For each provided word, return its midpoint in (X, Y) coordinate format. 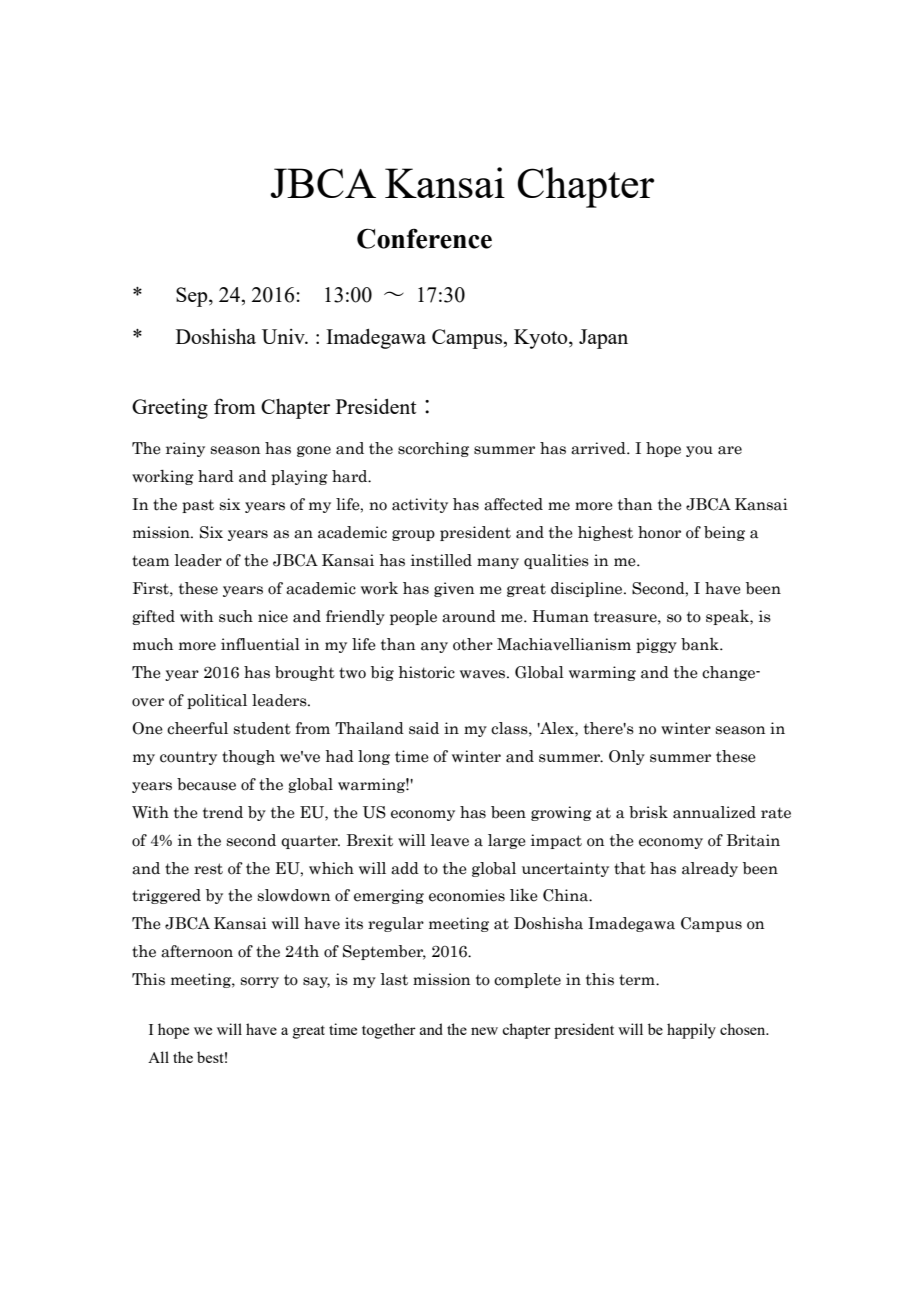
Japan (603, 339)
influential (260, 644)
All (158, 1057)
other (473, 644)
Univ (284, 336)
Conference (424, 238)
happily (691, 1031)
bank (701, 644)
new (484, 1031)
